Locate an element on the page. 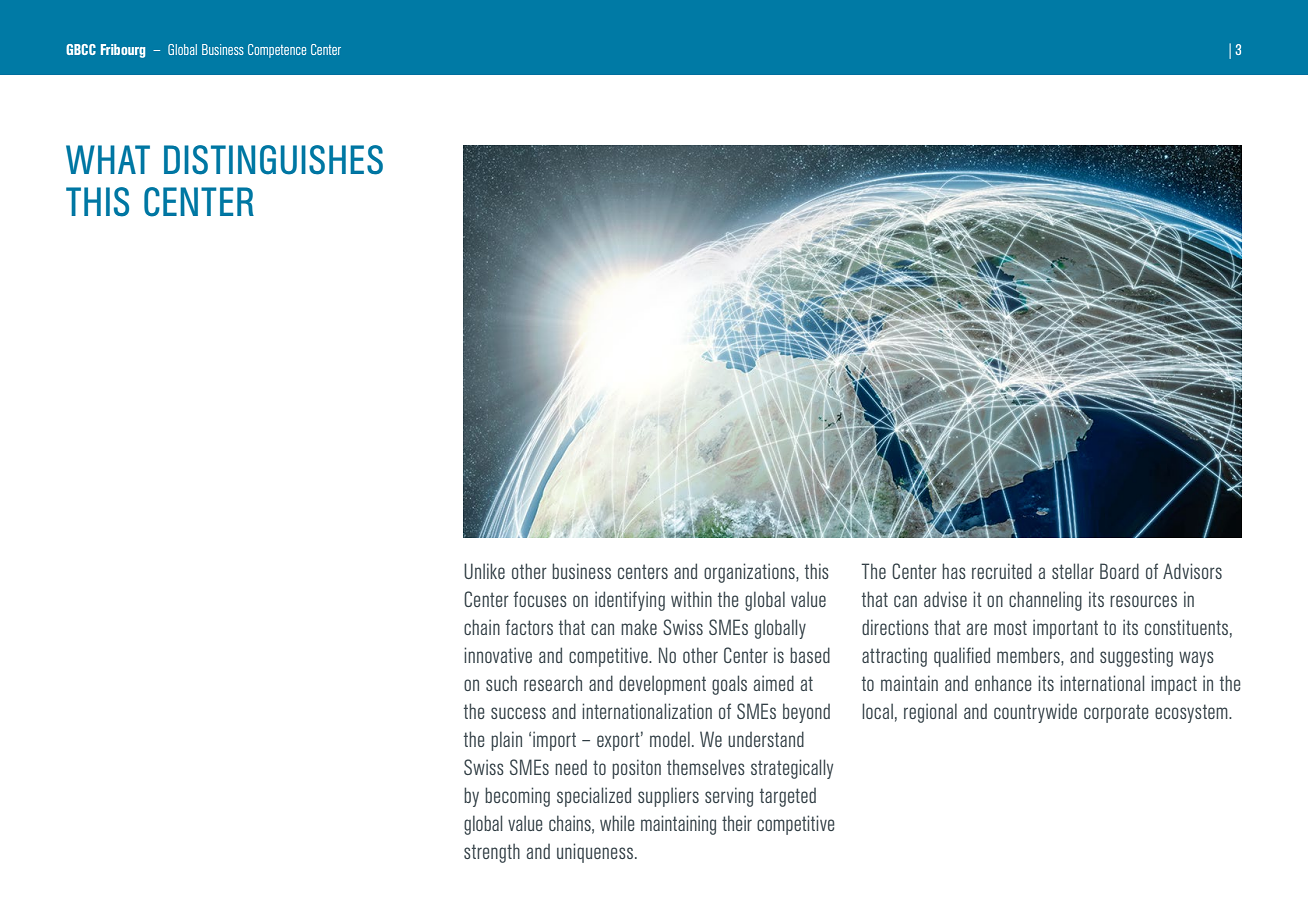 This image has width=1308, height=924. focuses is located at coordinates (540, 599).
